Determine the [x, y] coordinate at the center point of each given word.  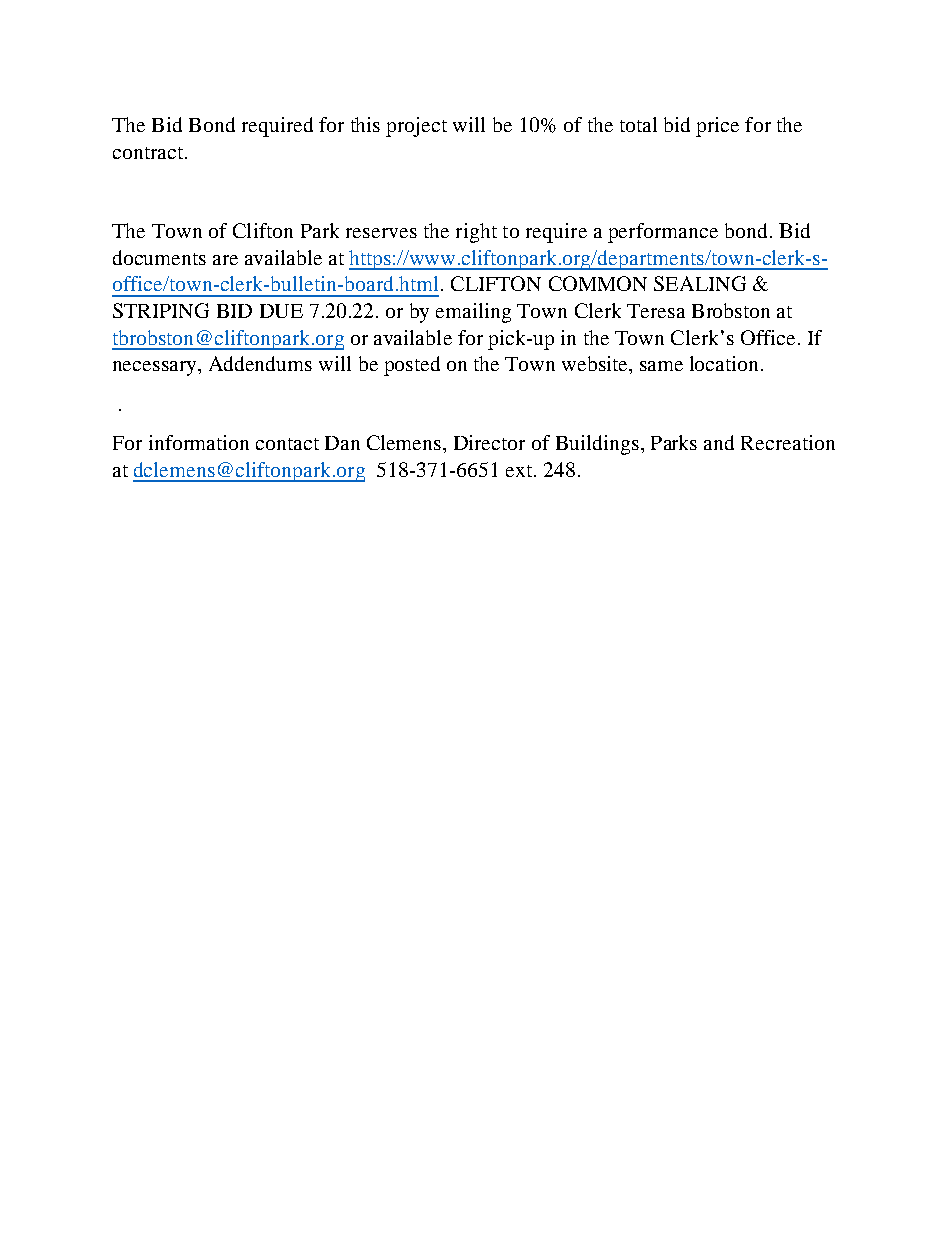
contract [148, 153]
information [199, 442]
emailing [473, 313]
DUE [281, 311]
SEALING [700, 283]
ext [519, 471]
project [416, 127]
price [717, 127]
